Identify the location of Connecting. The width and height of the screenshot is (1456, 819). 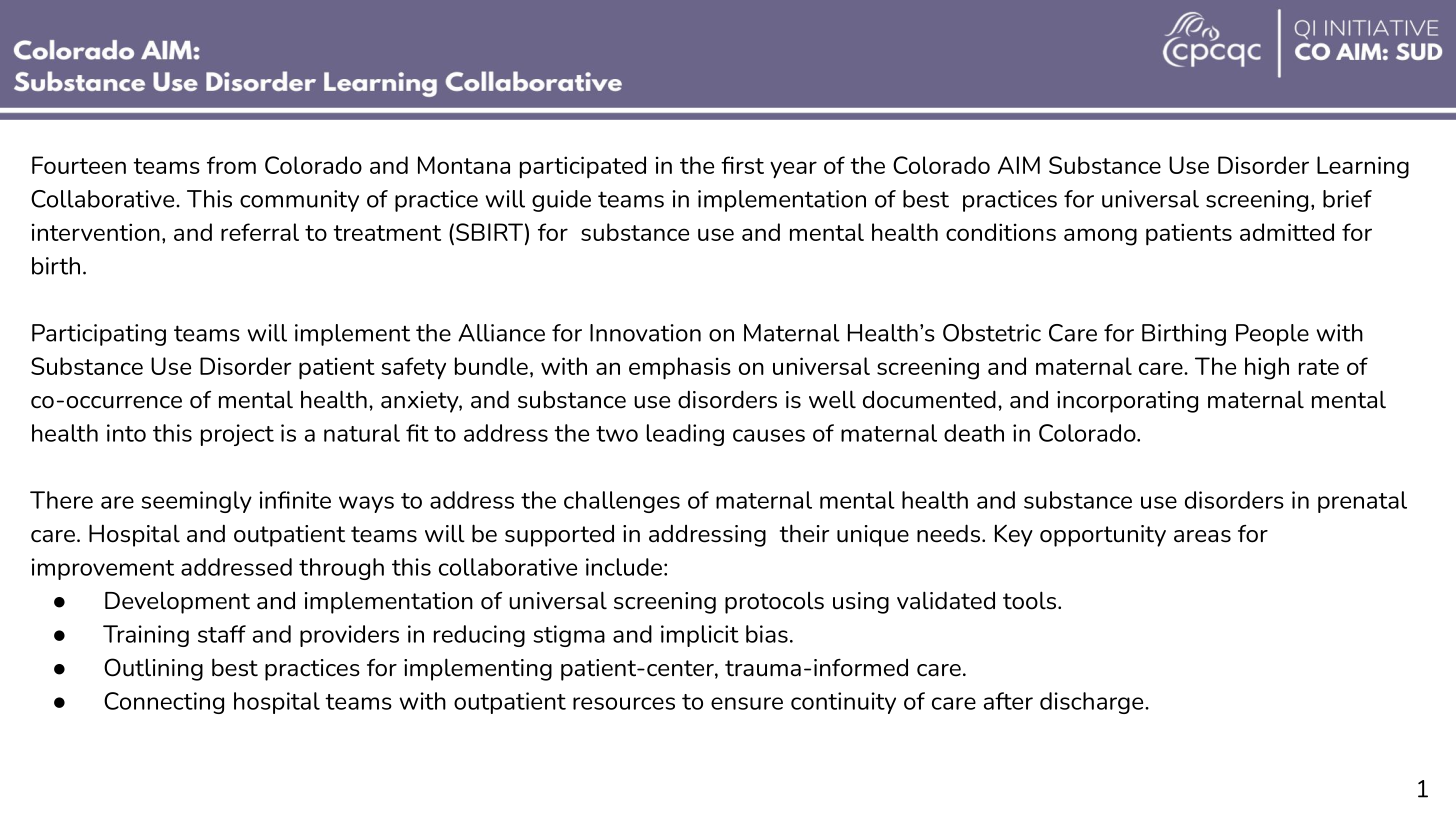
(164, 703).
